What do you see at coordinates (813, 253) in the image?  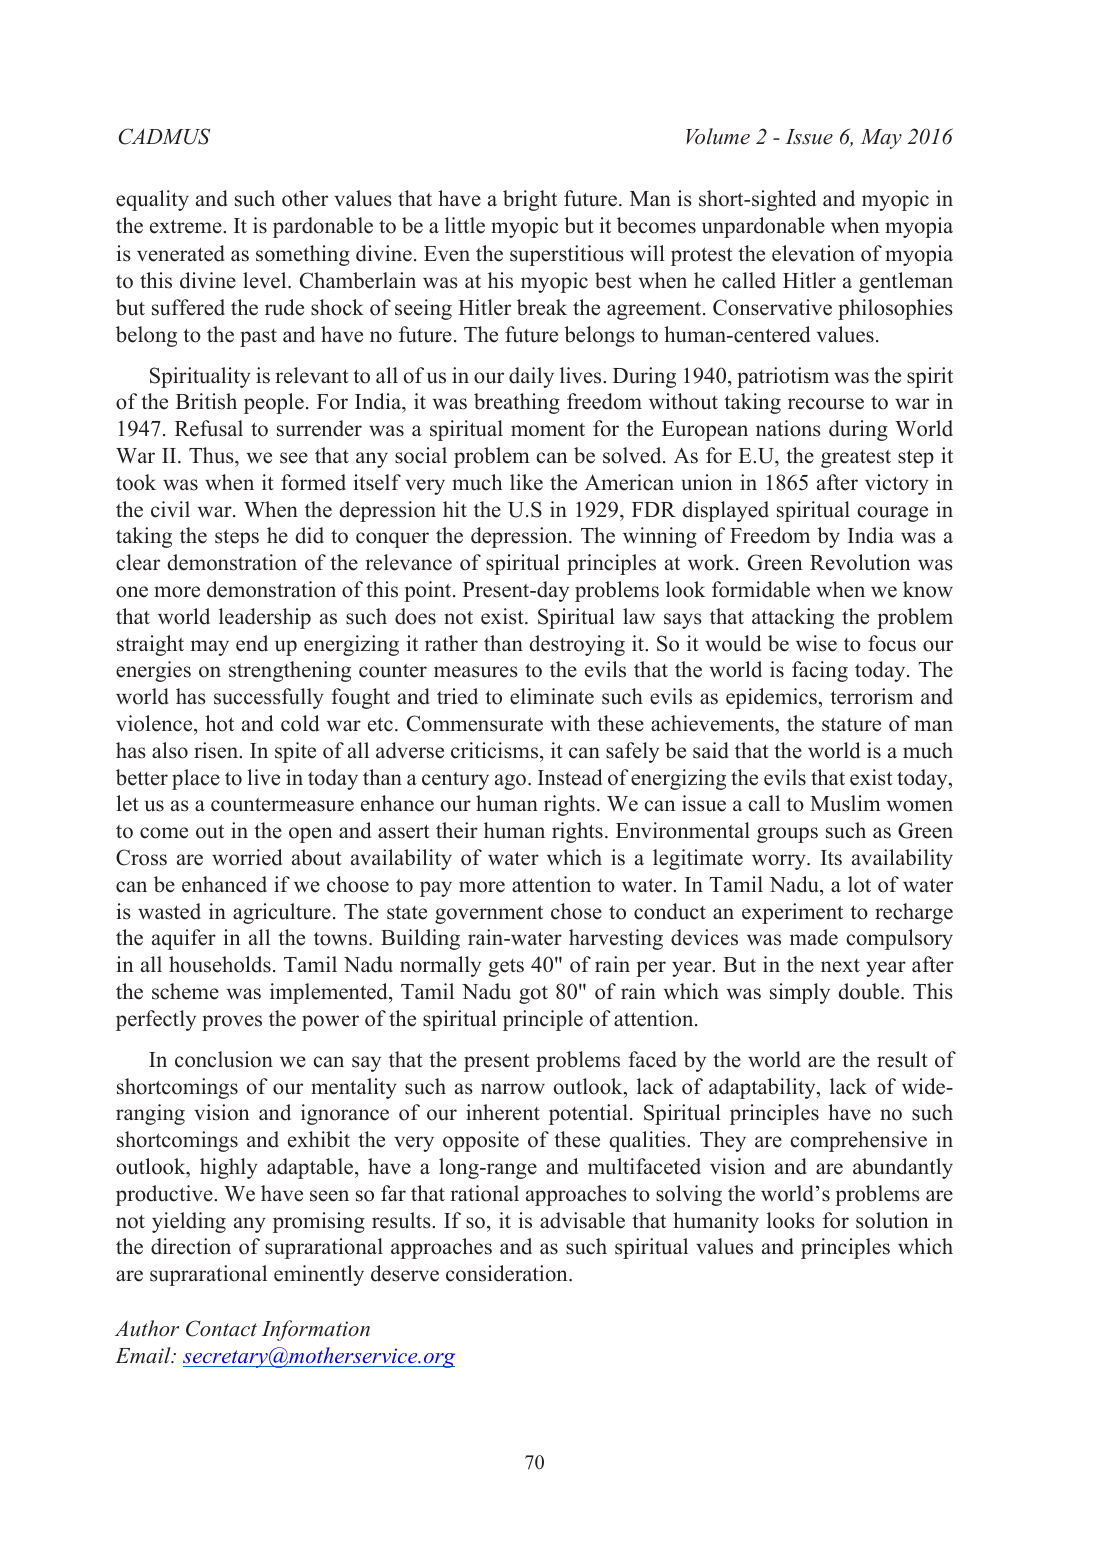 I see `elevation` at bounding box center [813, 253].
